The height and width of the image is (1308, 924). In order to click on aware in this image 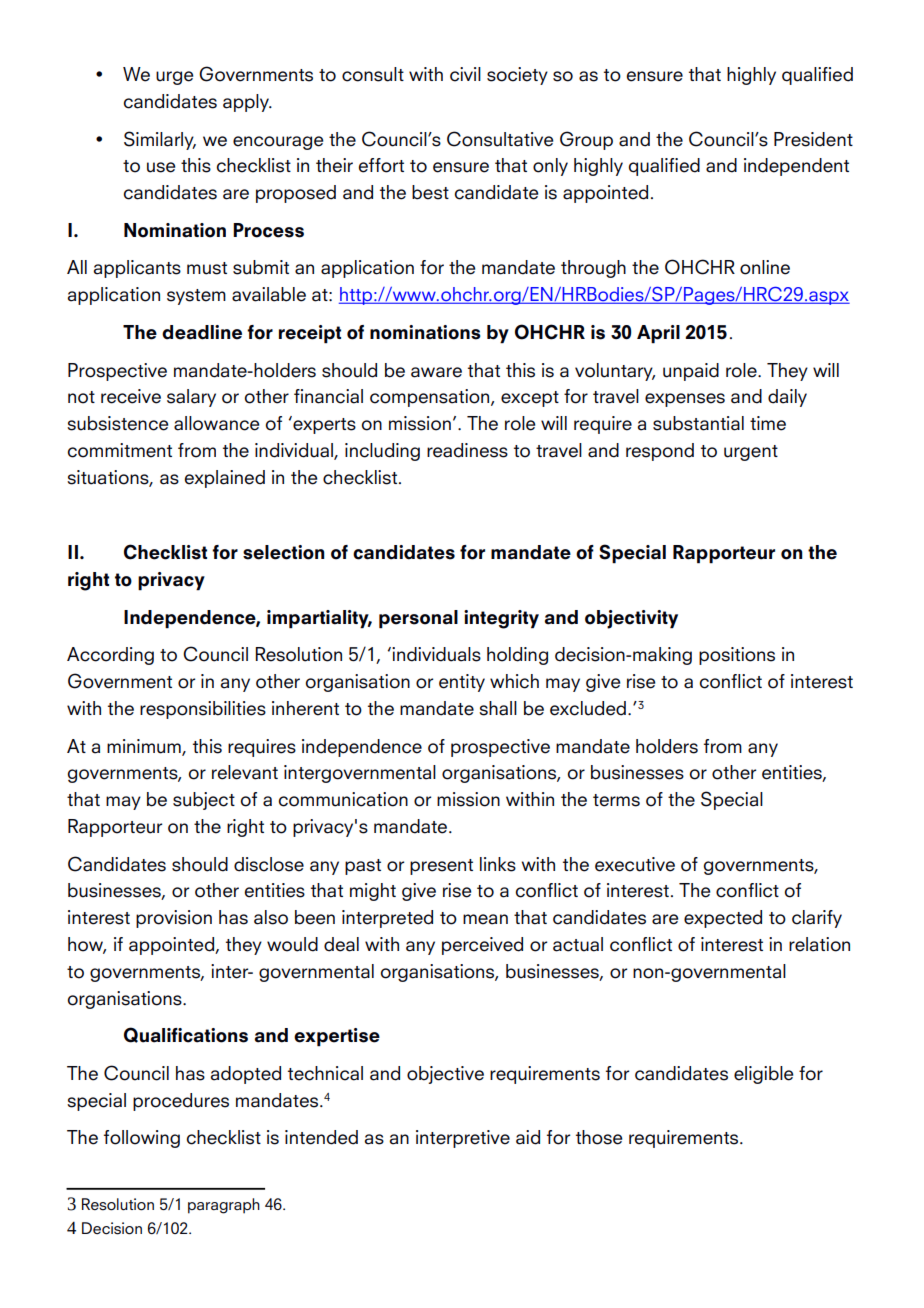, I will do `click(436, 372)`.
